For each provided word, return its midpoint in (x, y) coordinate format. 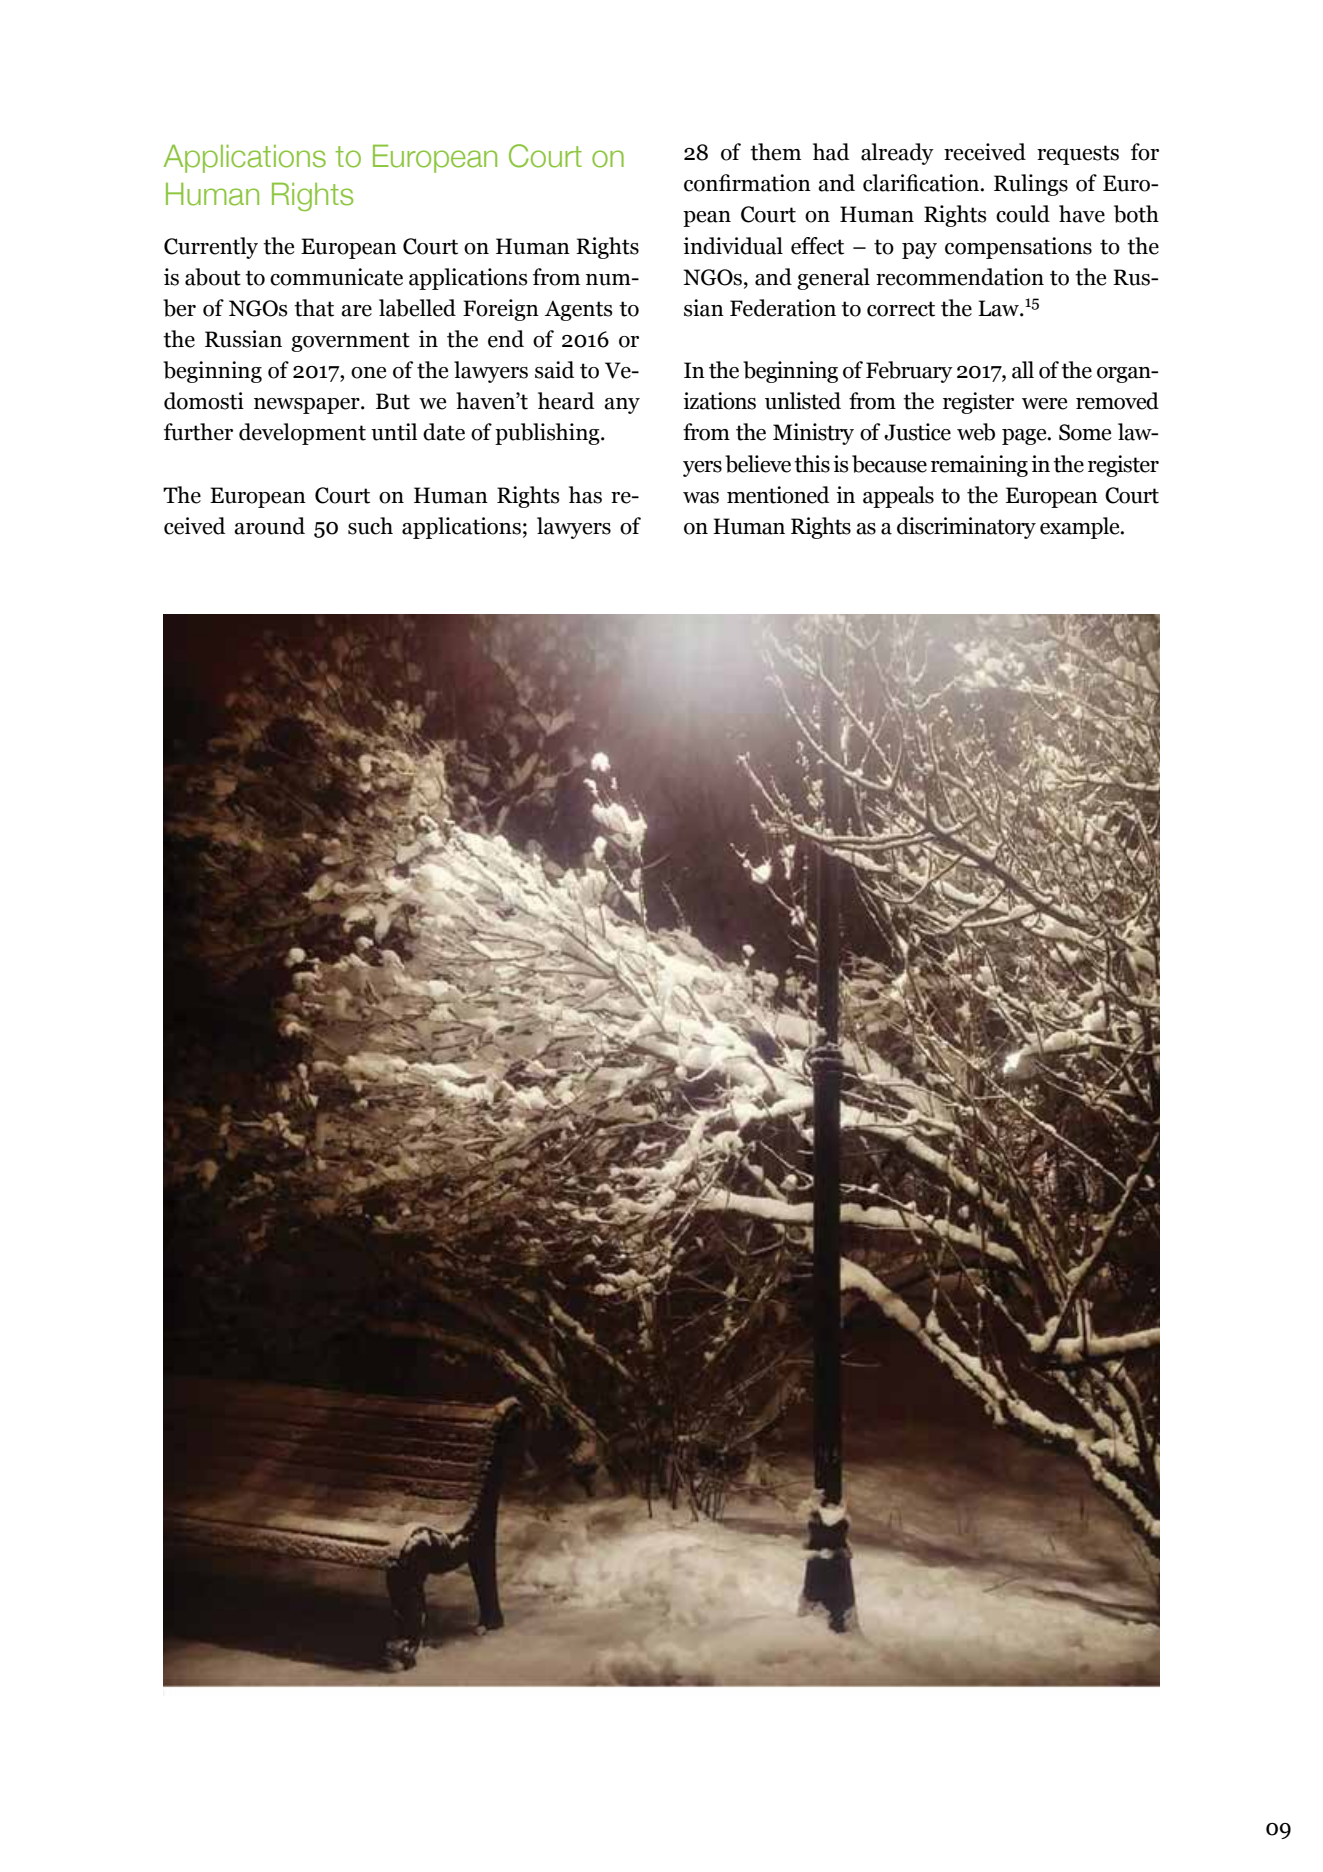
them (775, 152)
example (1081, 528)
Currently (211, 248)
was (701, 498)
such (370, 526)
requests (1078, 155)
